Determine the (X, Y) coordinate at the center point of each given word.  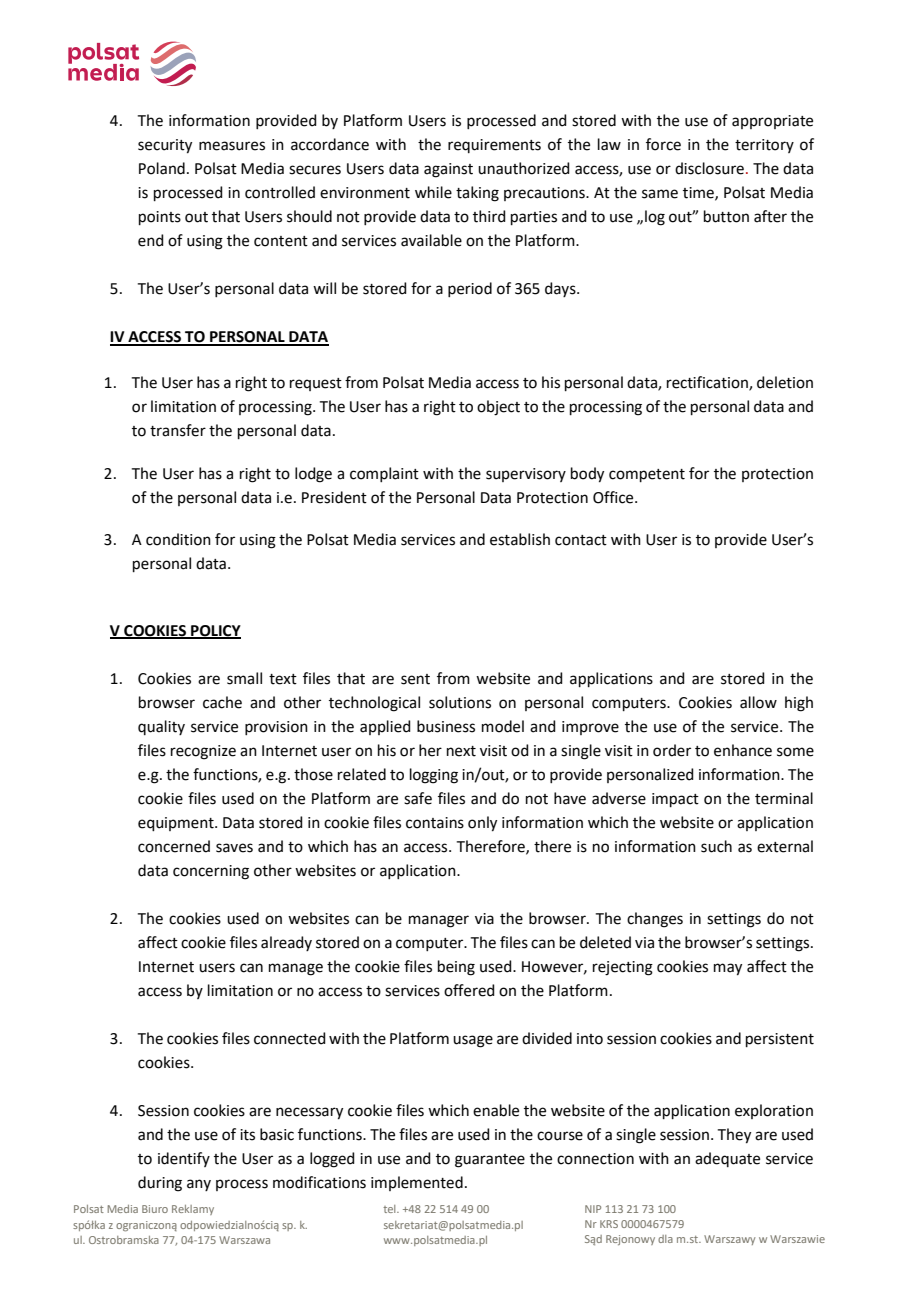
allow (758, 702)
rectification (708, 383)
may (728, 969)
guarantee (490, 1161)
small (244, 678)
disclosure (709, 168)
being (456, 968)
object (498, 408)
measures (232, 146)
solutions (460, 702)
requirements (494, 146)
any (199, 1185)
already (286, 943)
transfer (178, 430)
